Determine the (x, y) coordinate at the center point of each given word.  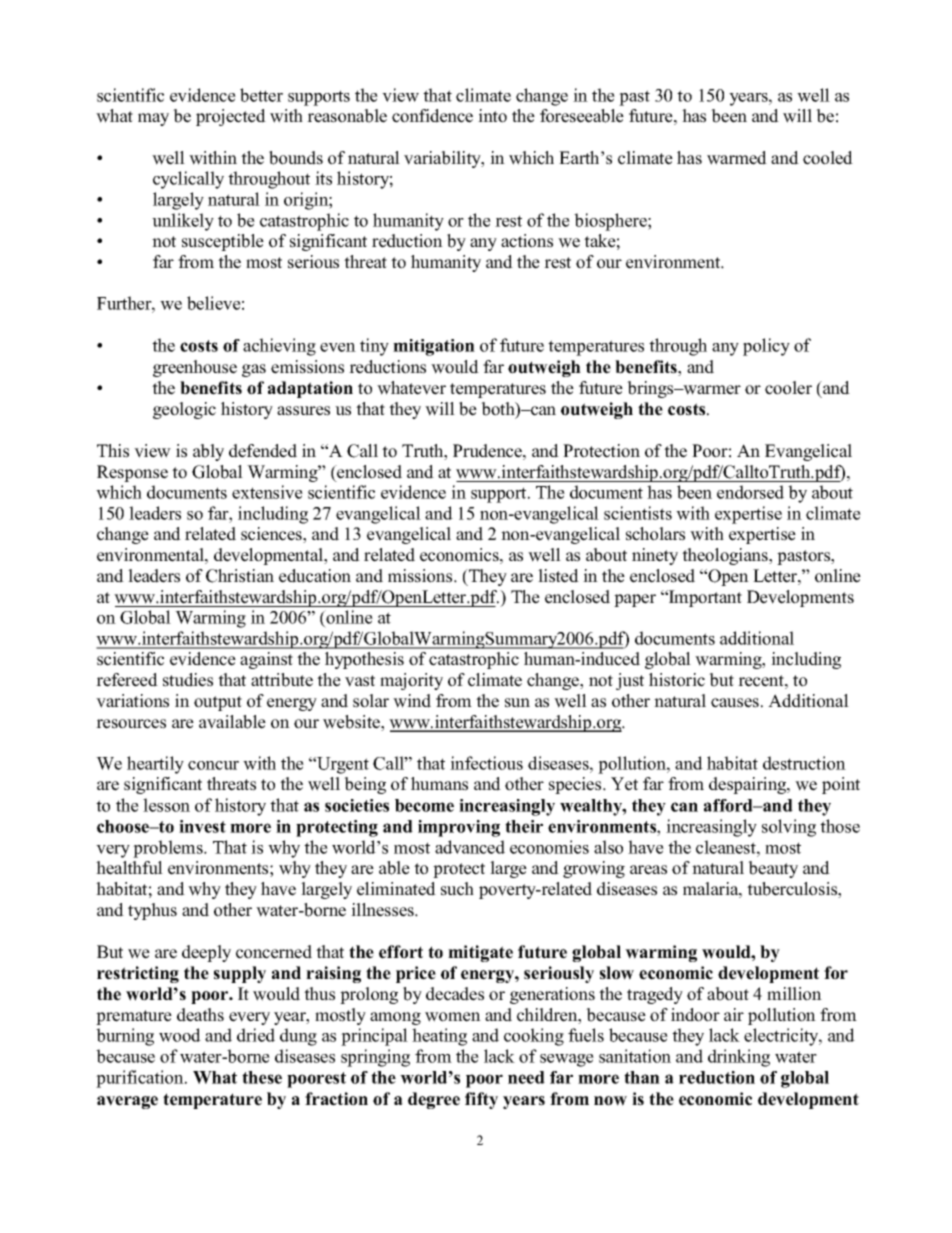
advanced (470, 847)
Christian (240, 576)
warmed (737, 158)
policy (766, 347)
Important (704, 598)
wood (180, 1035)
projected (231, 117)
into (492, 116)
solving (789, 828)
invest (202, 826)
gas (254, 370)
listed (558, 576)
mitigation (434, 347)
